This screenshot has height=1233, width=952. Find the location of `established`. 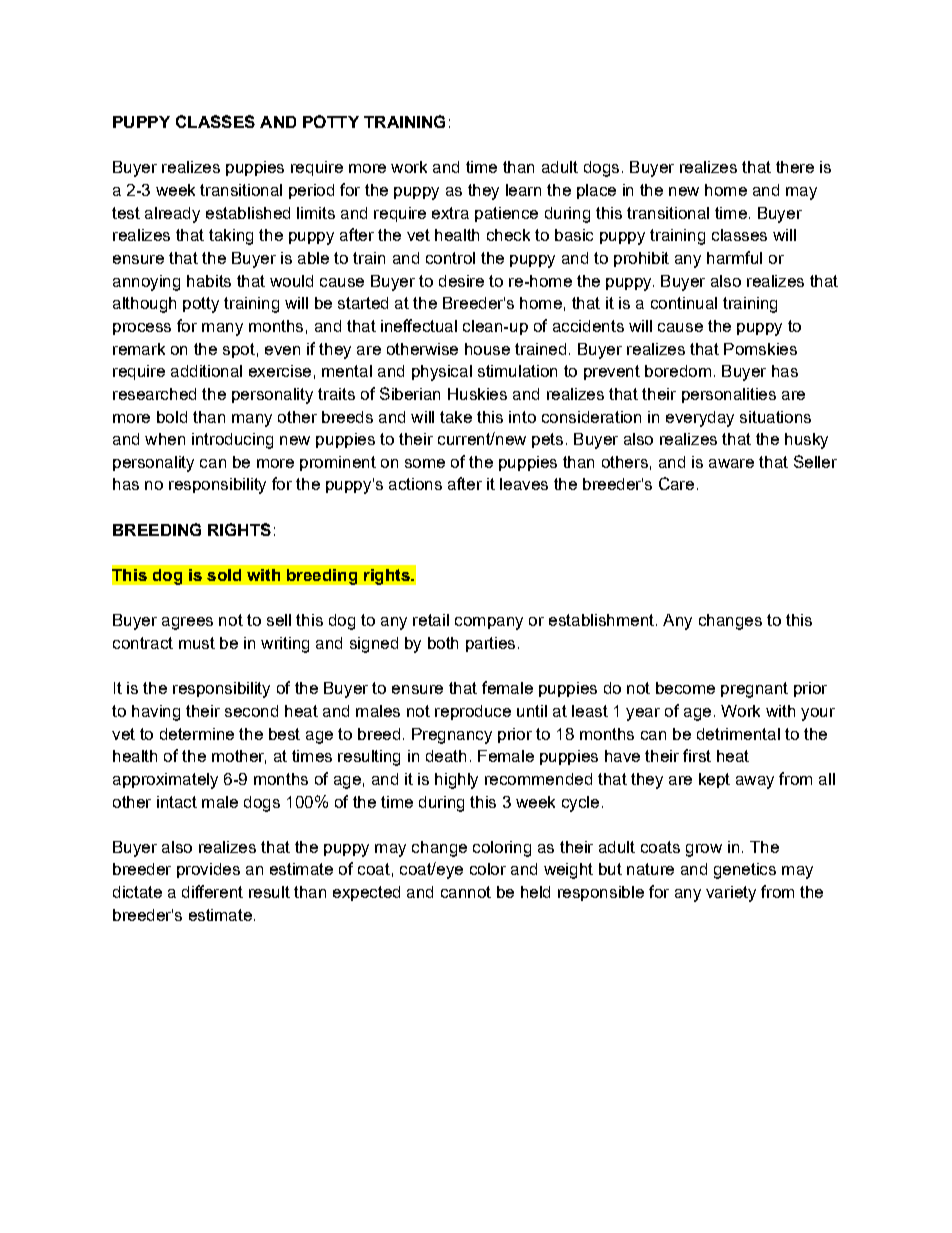

established is located at coordinates (248, 213).
